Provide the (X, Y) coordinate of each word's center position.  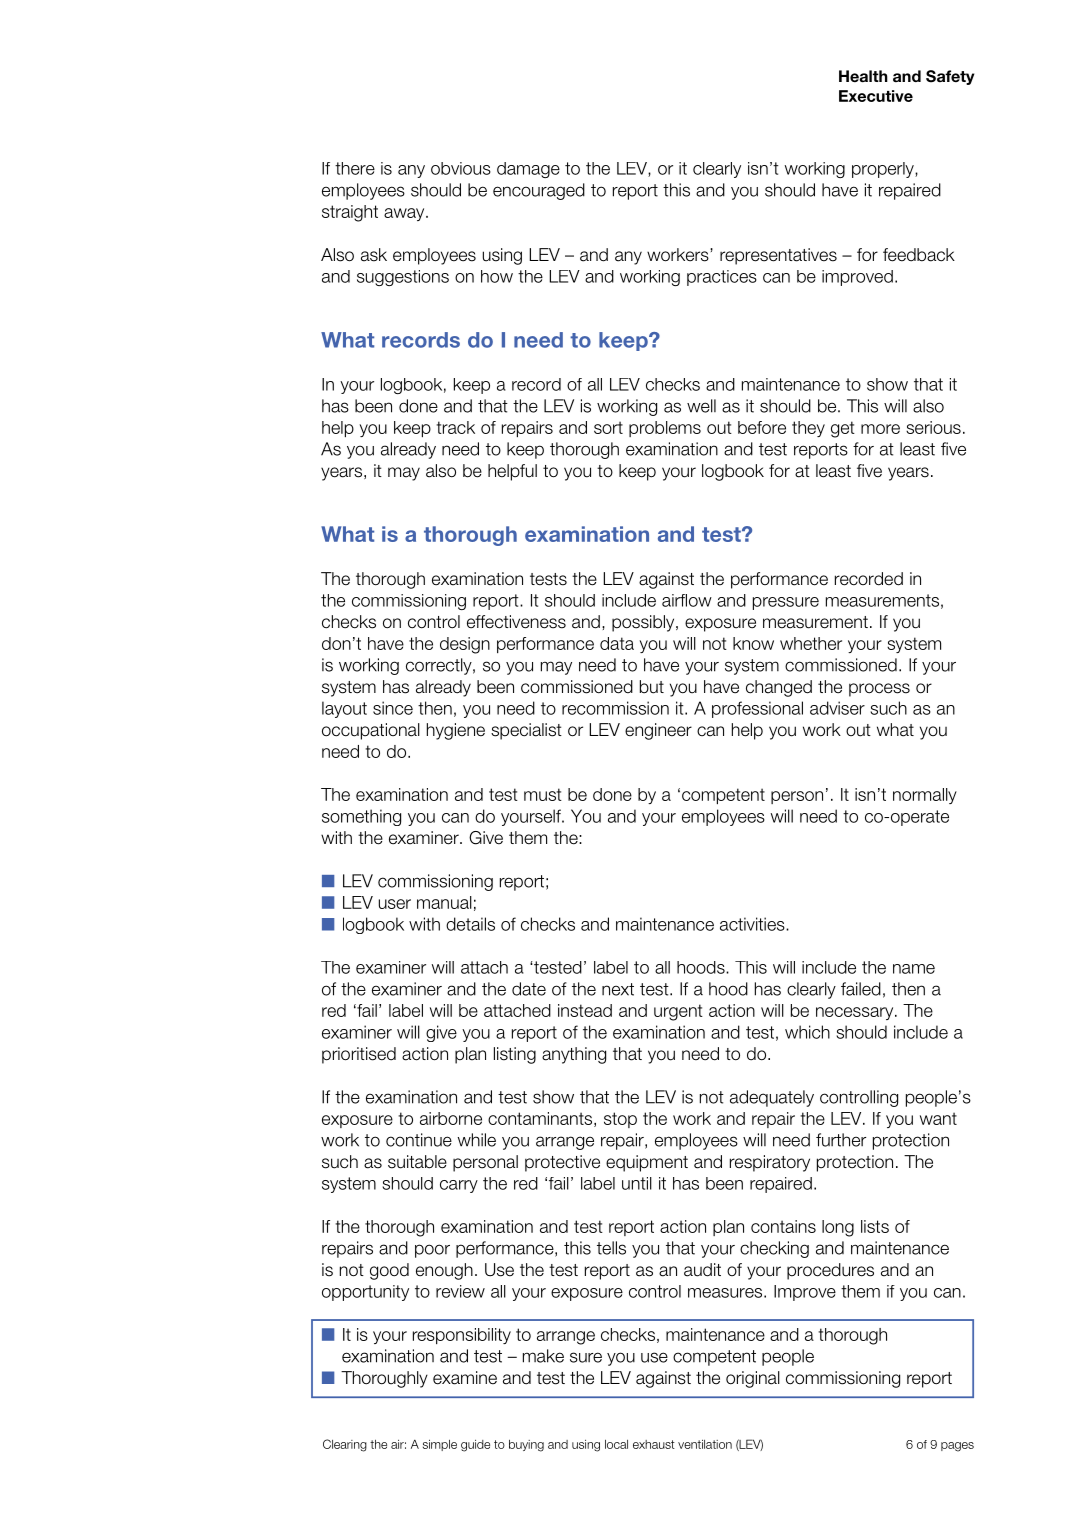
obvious (461, 168)
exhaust (654, 1444)
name (914, 969)
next (618, 989)
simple (440, 1445)
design (465, 645)
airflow (687, 600)
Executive (876, 96)
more (880, 429)
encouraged (539, 191)
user (395, 904)
